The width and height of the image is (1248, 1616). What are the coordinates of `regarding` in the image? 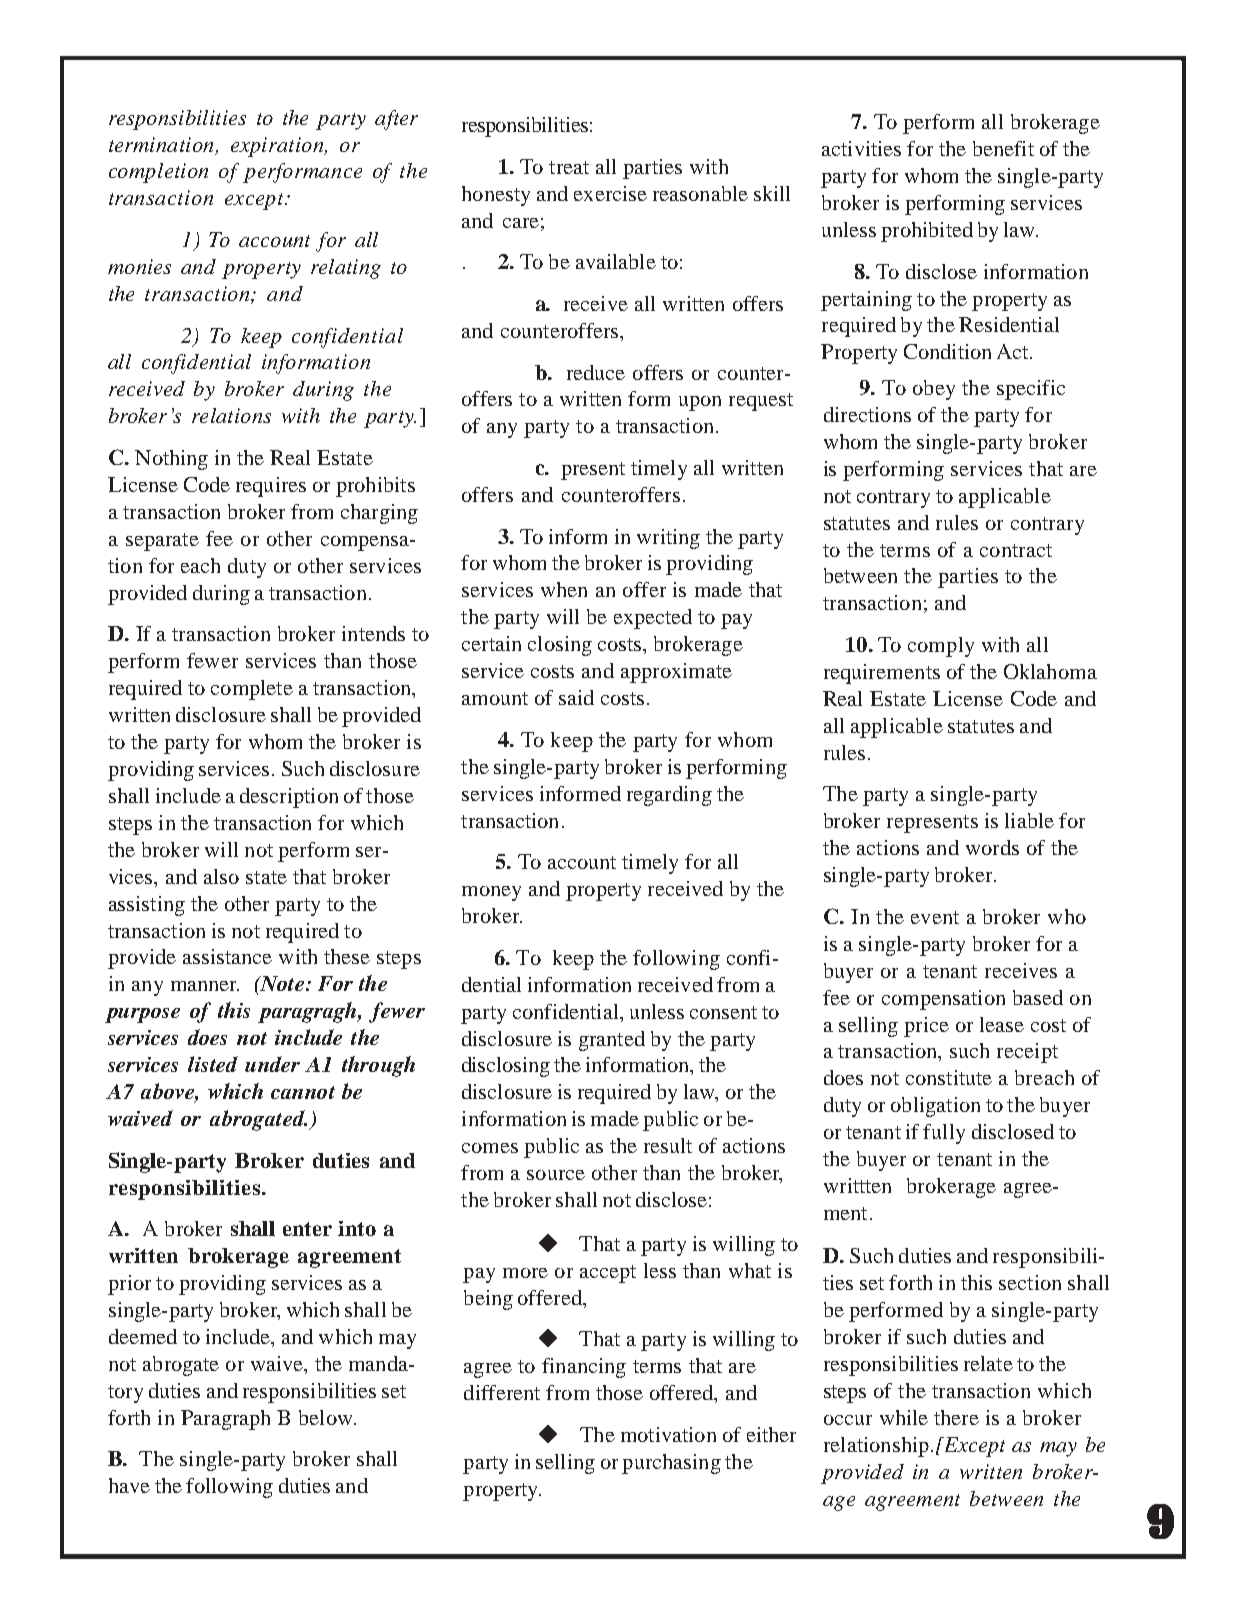 It's located at (669, 796).
